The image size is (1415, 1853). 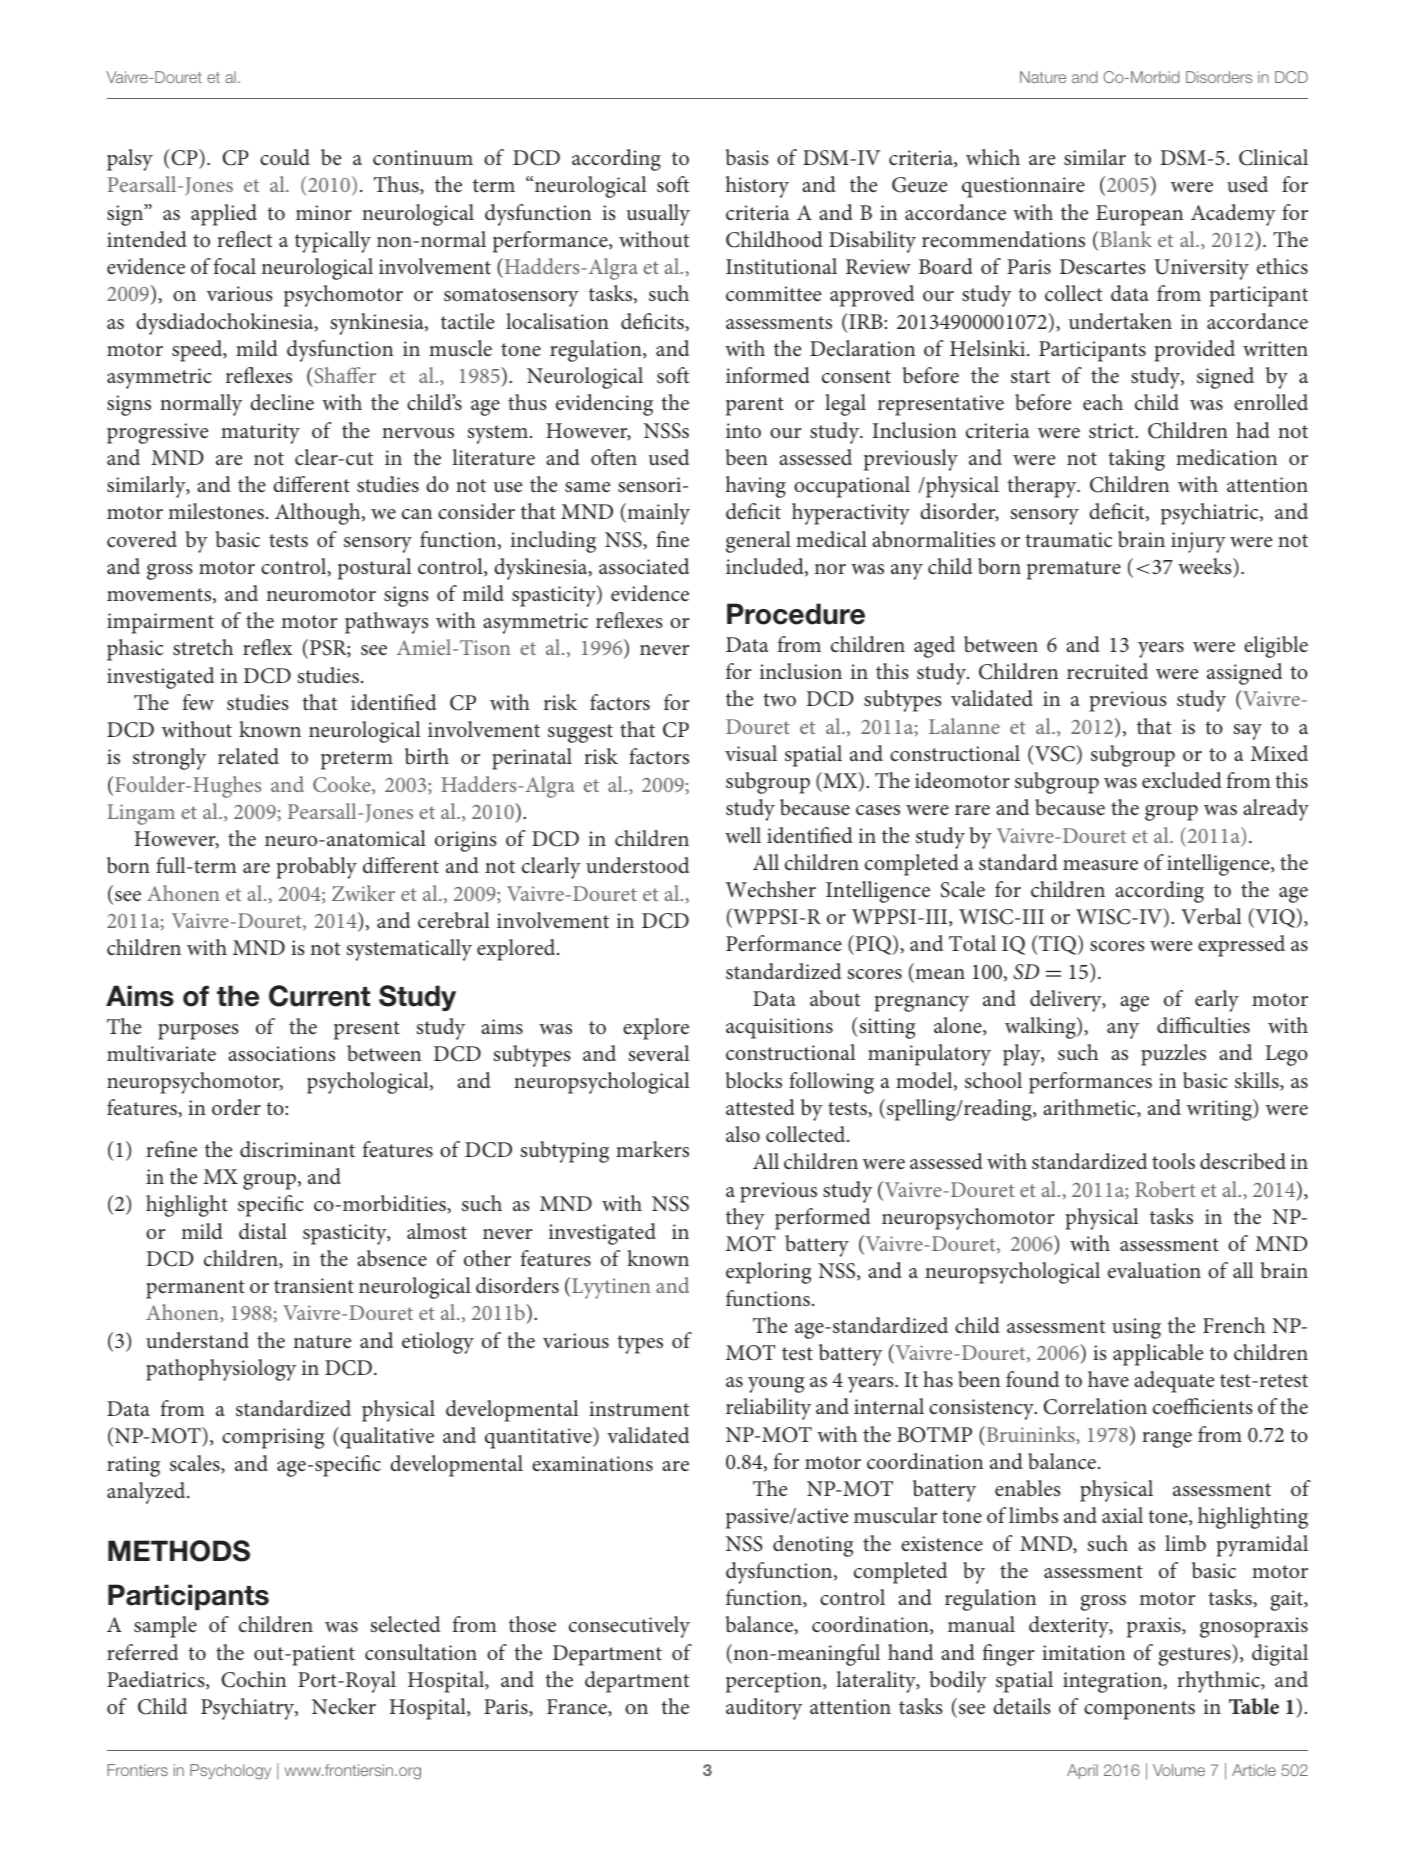 What do you see at coordinates (1139, 215) in the screenshot?
I see `European` at bounding box center [1139, 215].
